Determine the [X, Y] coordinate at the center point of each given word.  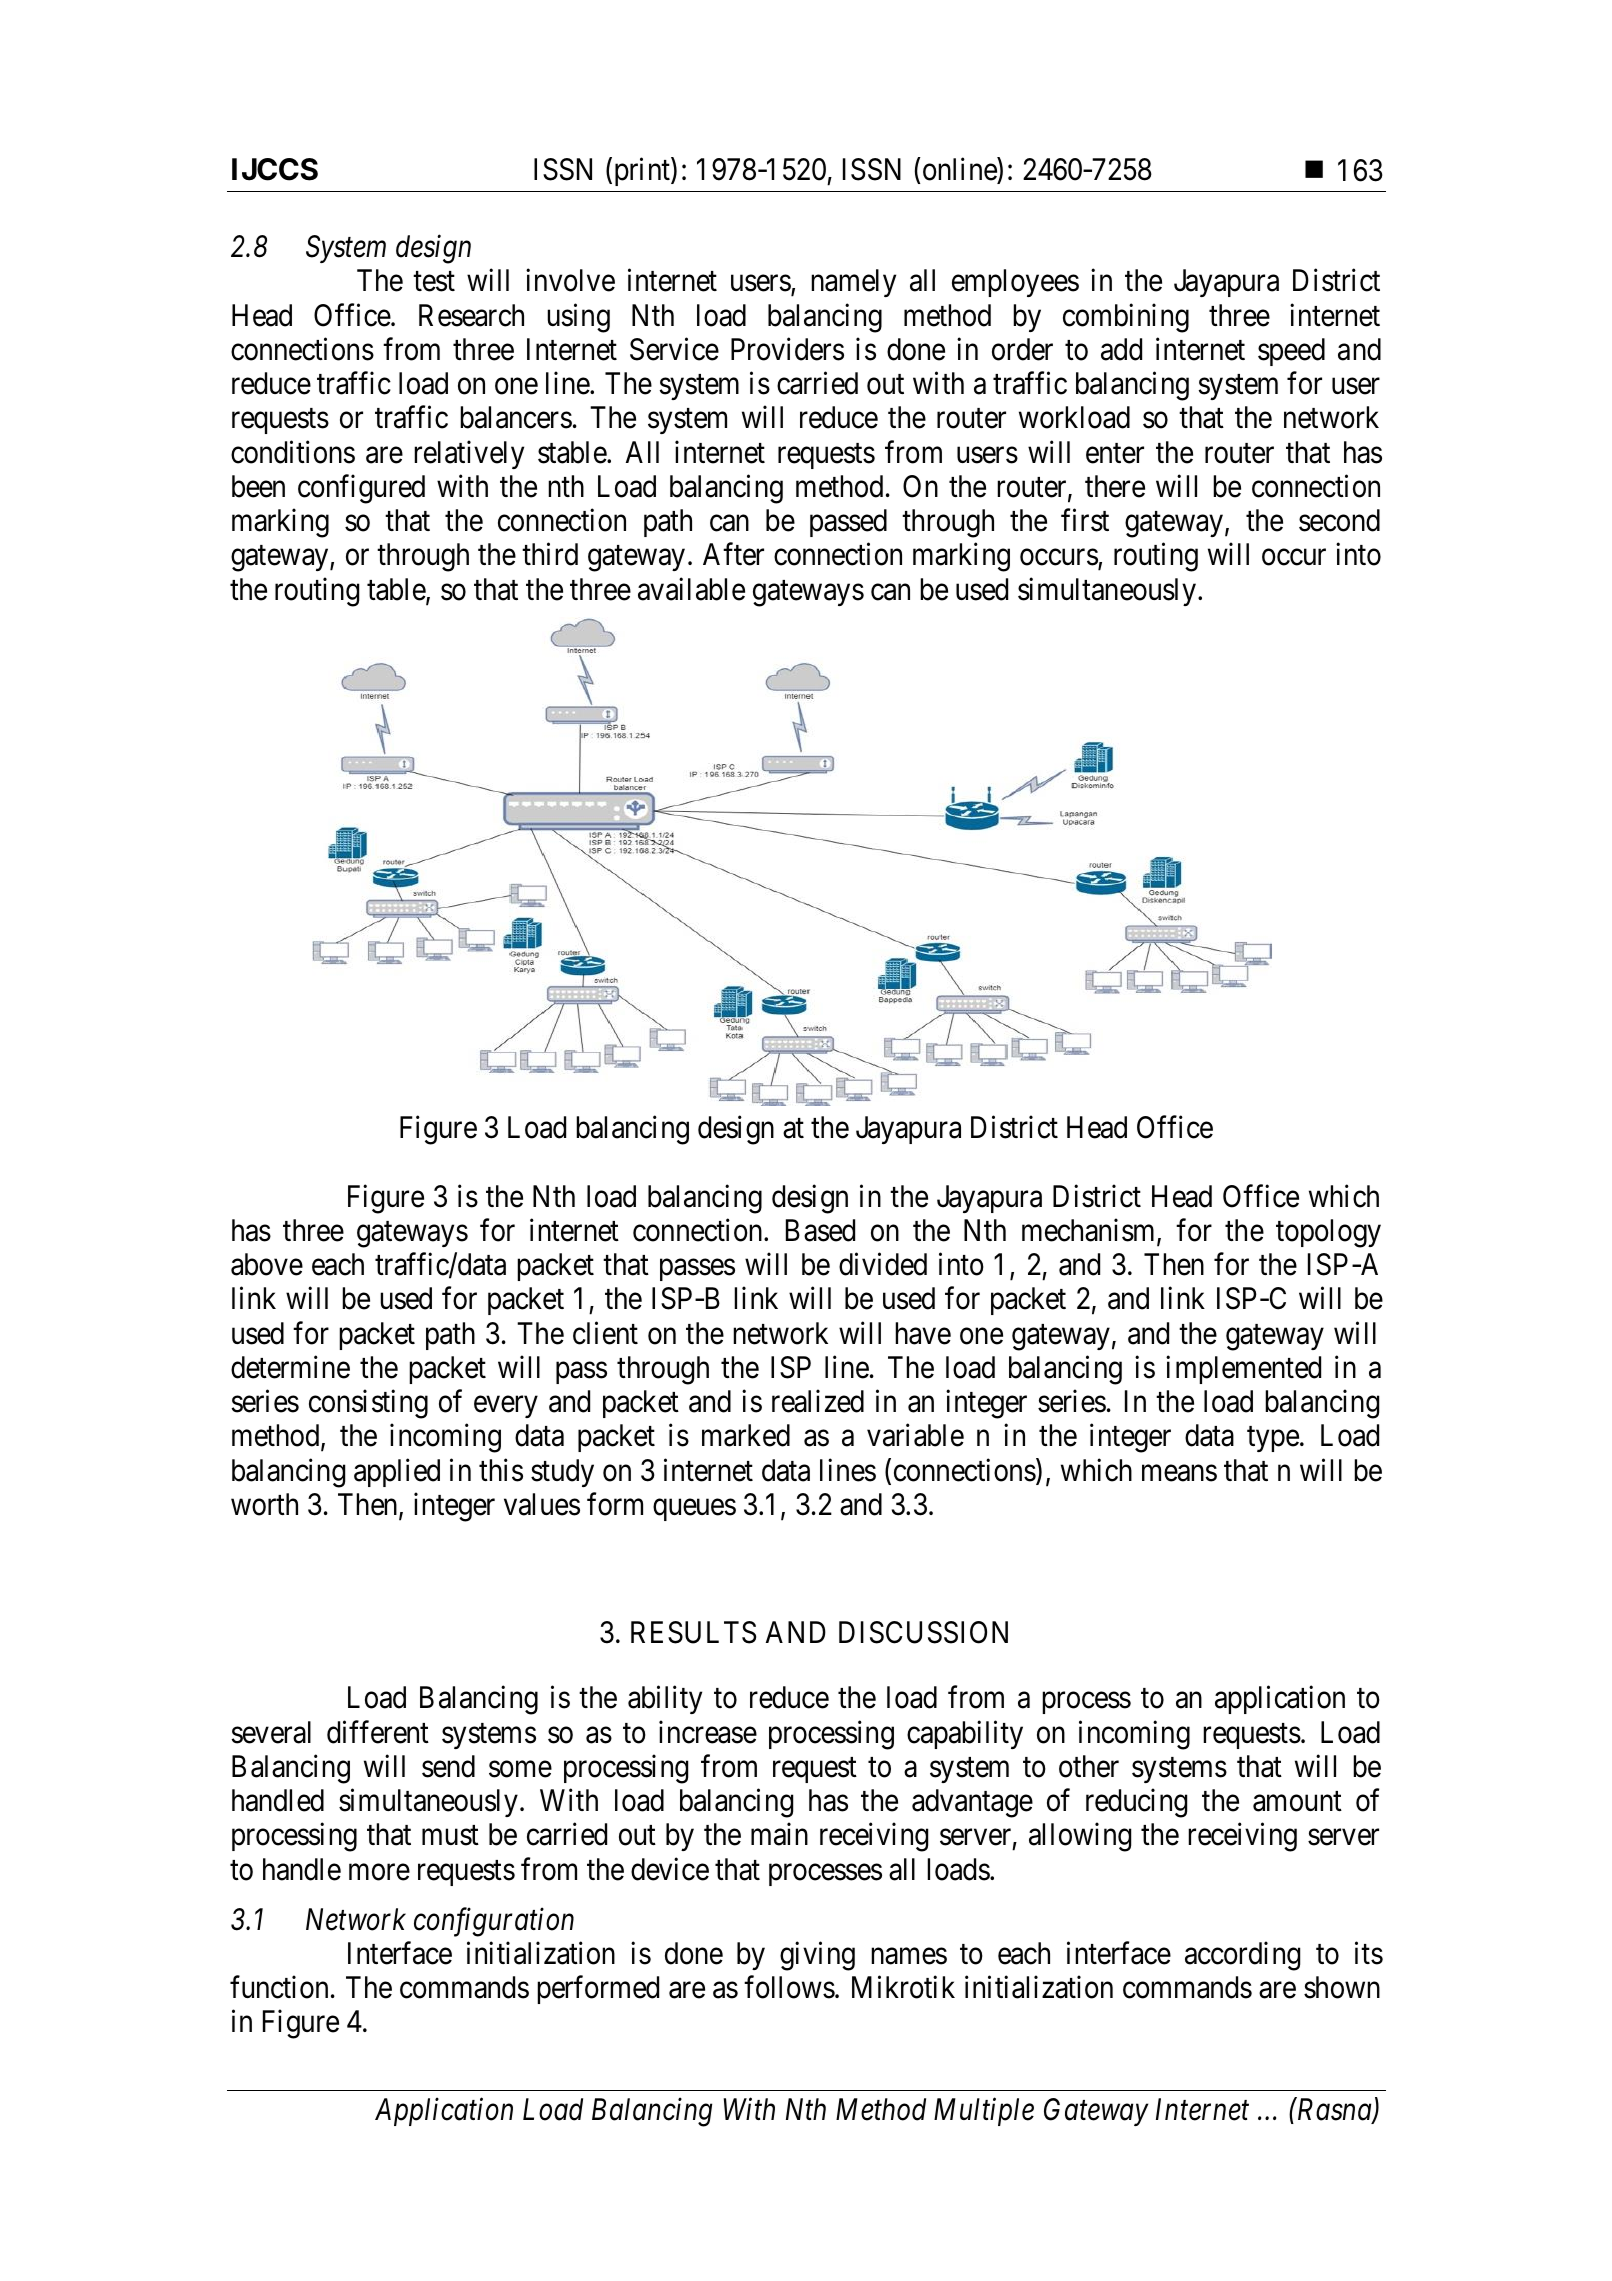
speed [1291, 352]
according [1242, 1956]
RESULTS [693, 1632]
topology [1328, 1233]
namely [853, 283]
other [1089, 1766]
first [1085, 520]
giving [817, 1956]
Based [820, 1230]
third [550, 554]
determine [290, 1367]
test [434, 282]
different [378, 1732]
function [279, 1987]
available [691, 589]
